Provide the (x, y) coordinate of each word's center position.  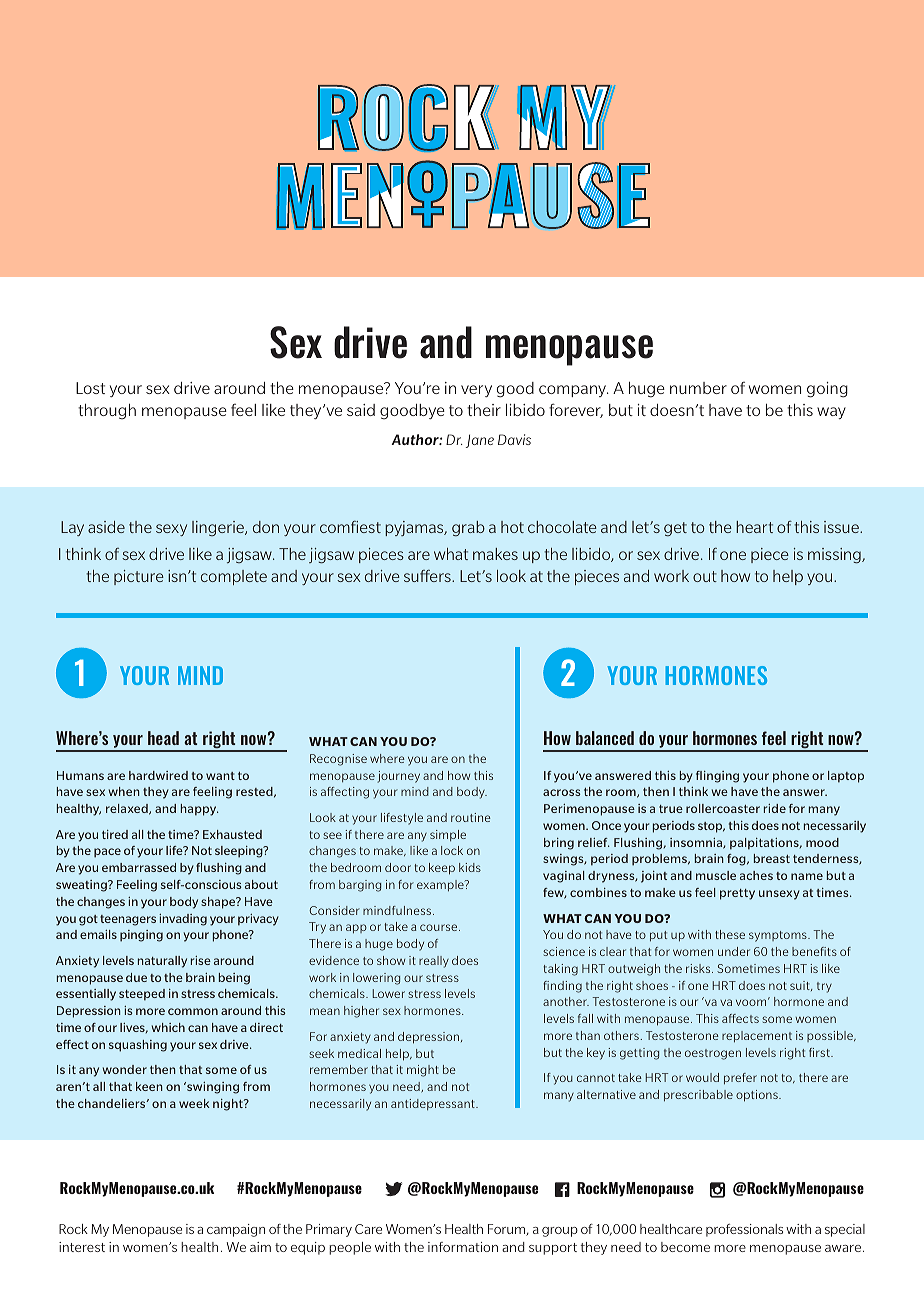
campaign (236, 1230)
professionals (744, 1230)
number (698, 388)
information (463, 1247)
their (484, 410)
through (107, 411)
